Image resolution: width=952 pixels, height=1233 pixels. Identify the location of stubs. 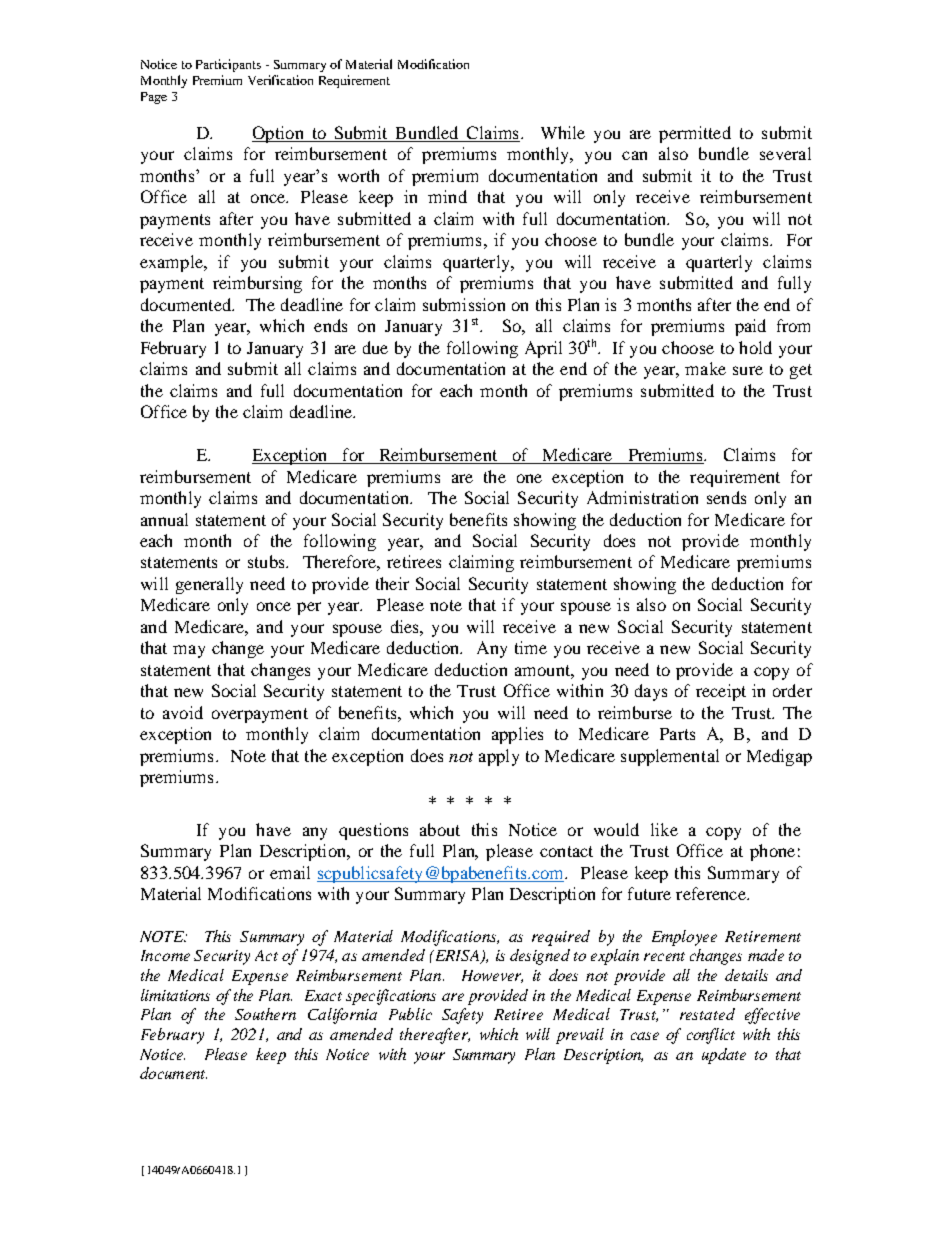
(267, 561).
